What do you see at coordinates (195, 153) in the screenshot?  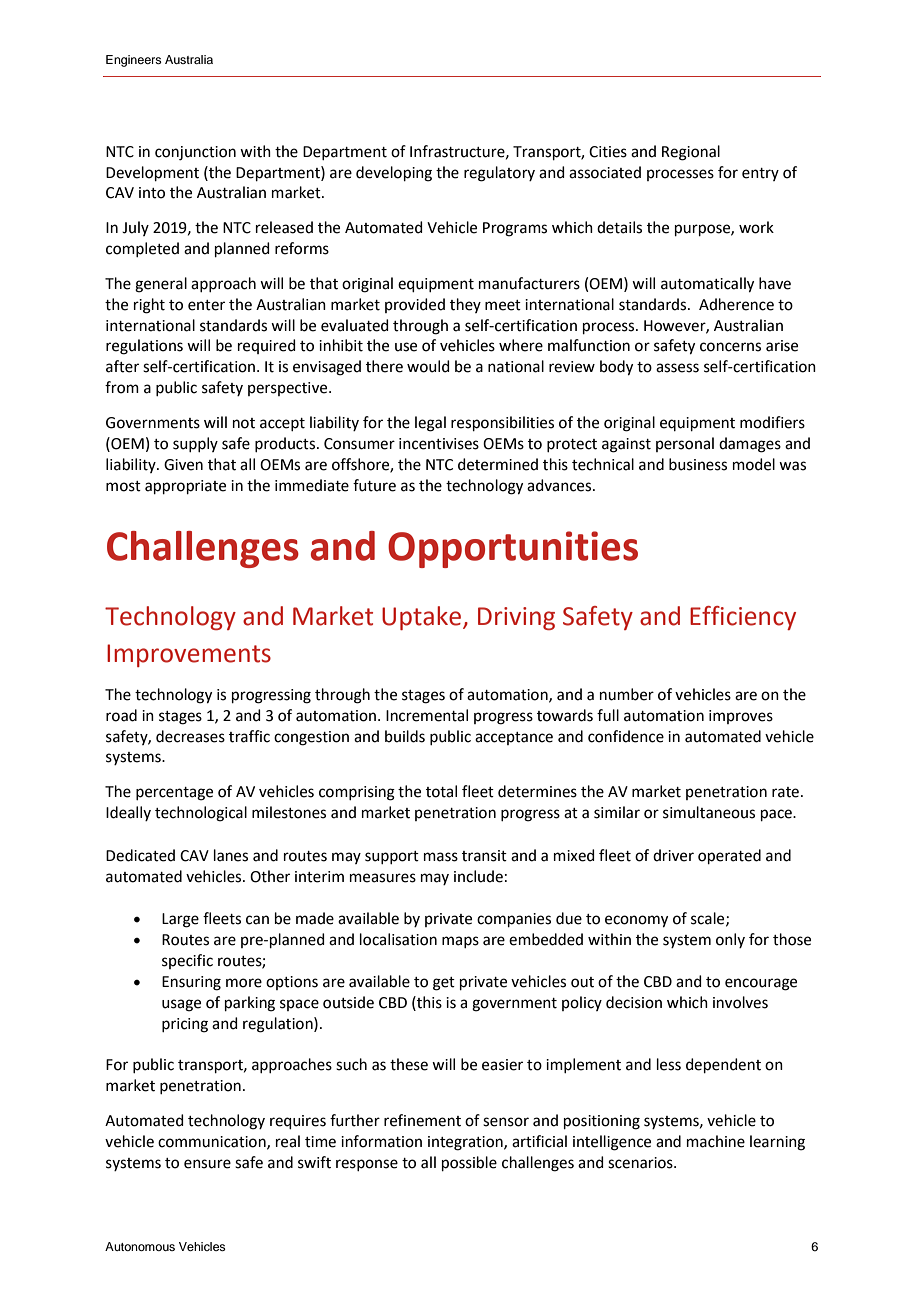 I see `conjunction` at bounding box center [195, 153].
